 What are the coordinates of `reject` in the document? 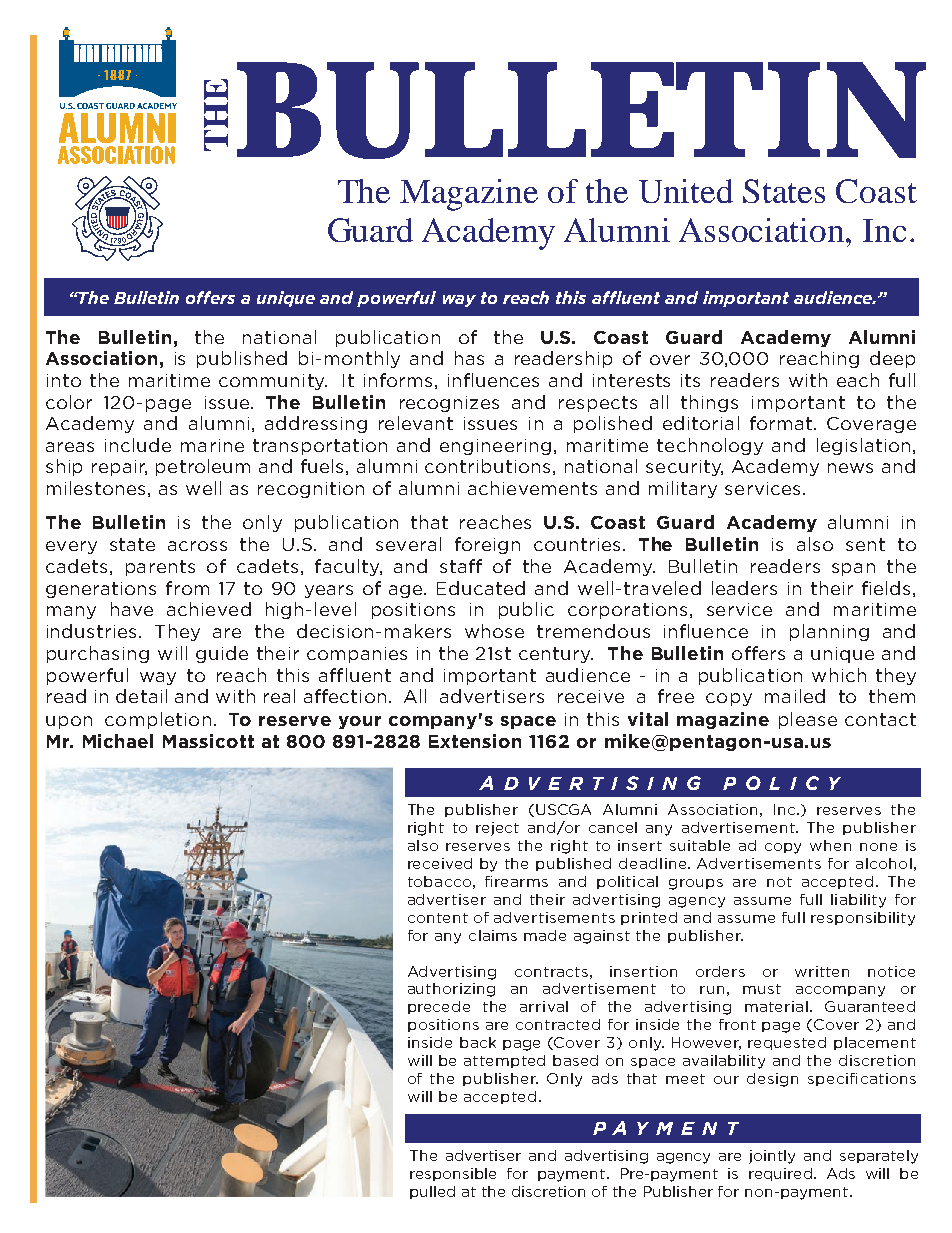 It's located at (497, 829).
